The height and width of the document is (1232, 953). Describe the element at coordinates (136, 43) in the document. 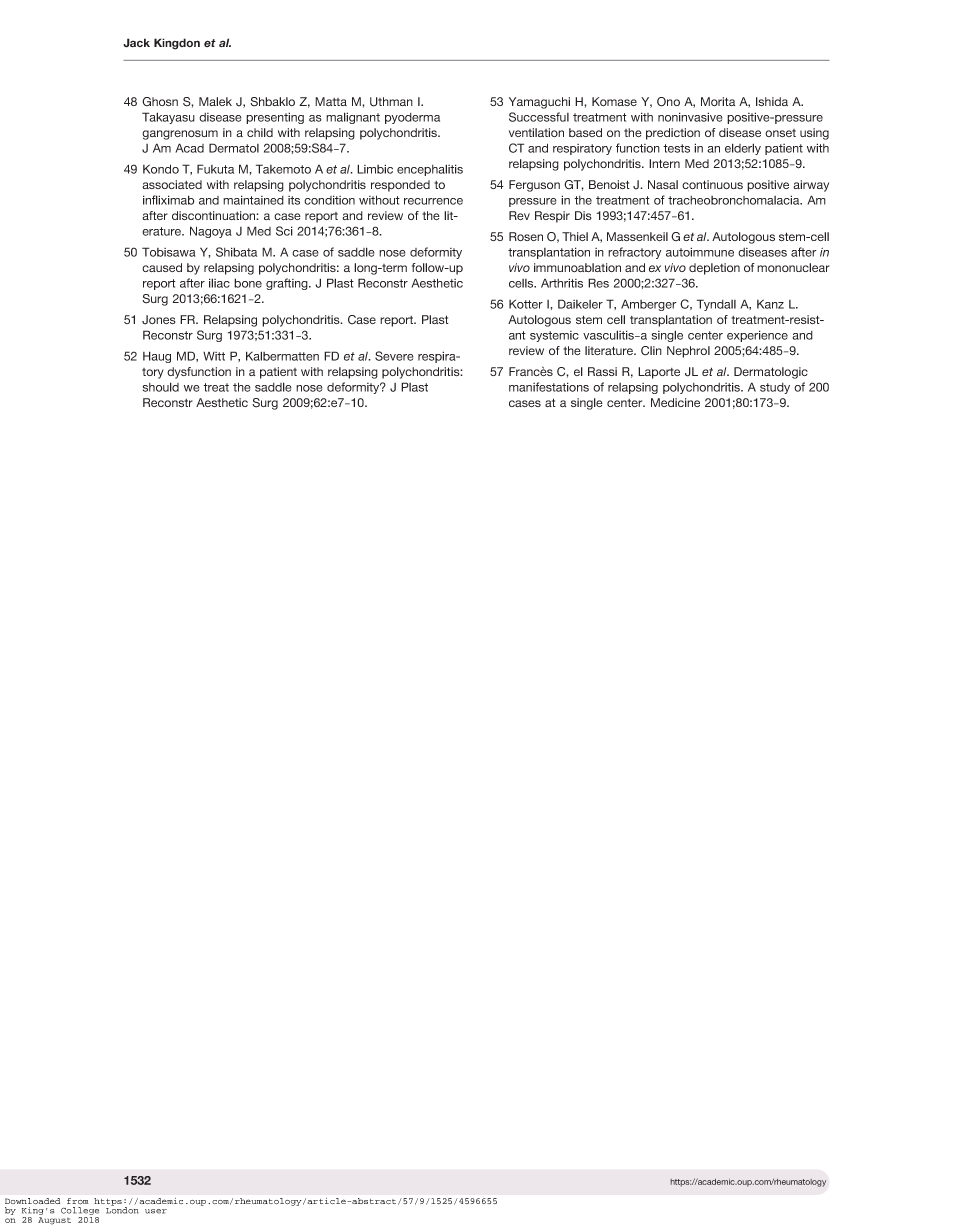

I see `Jack` at that location.
